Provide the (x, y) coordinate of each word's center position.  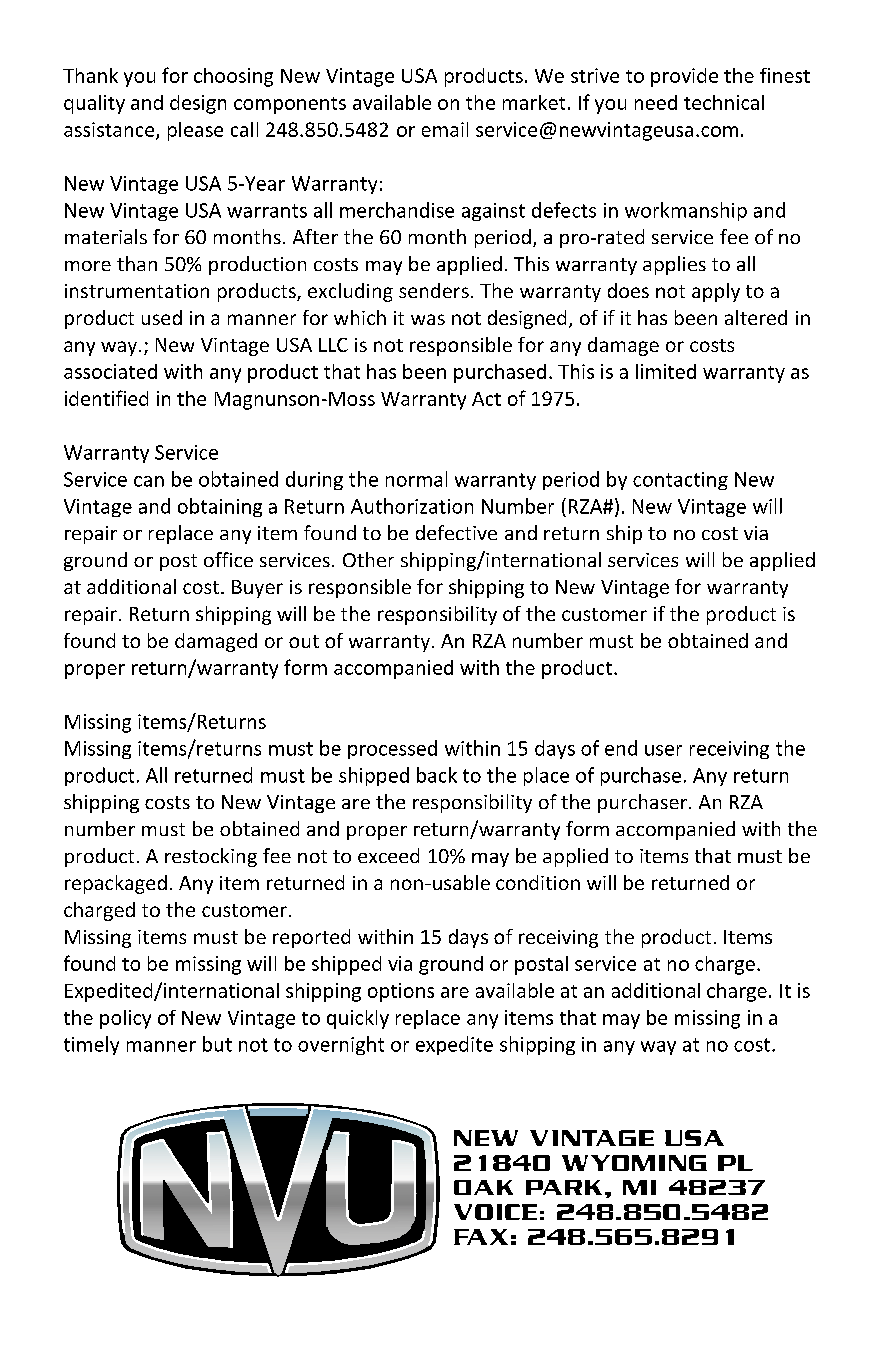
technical (724, 102)
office (228, 559)
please (195, 131)
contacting (680, 481)
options (401, 992)
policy (125, 1019)
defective (456, 532)
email (445, 129)
